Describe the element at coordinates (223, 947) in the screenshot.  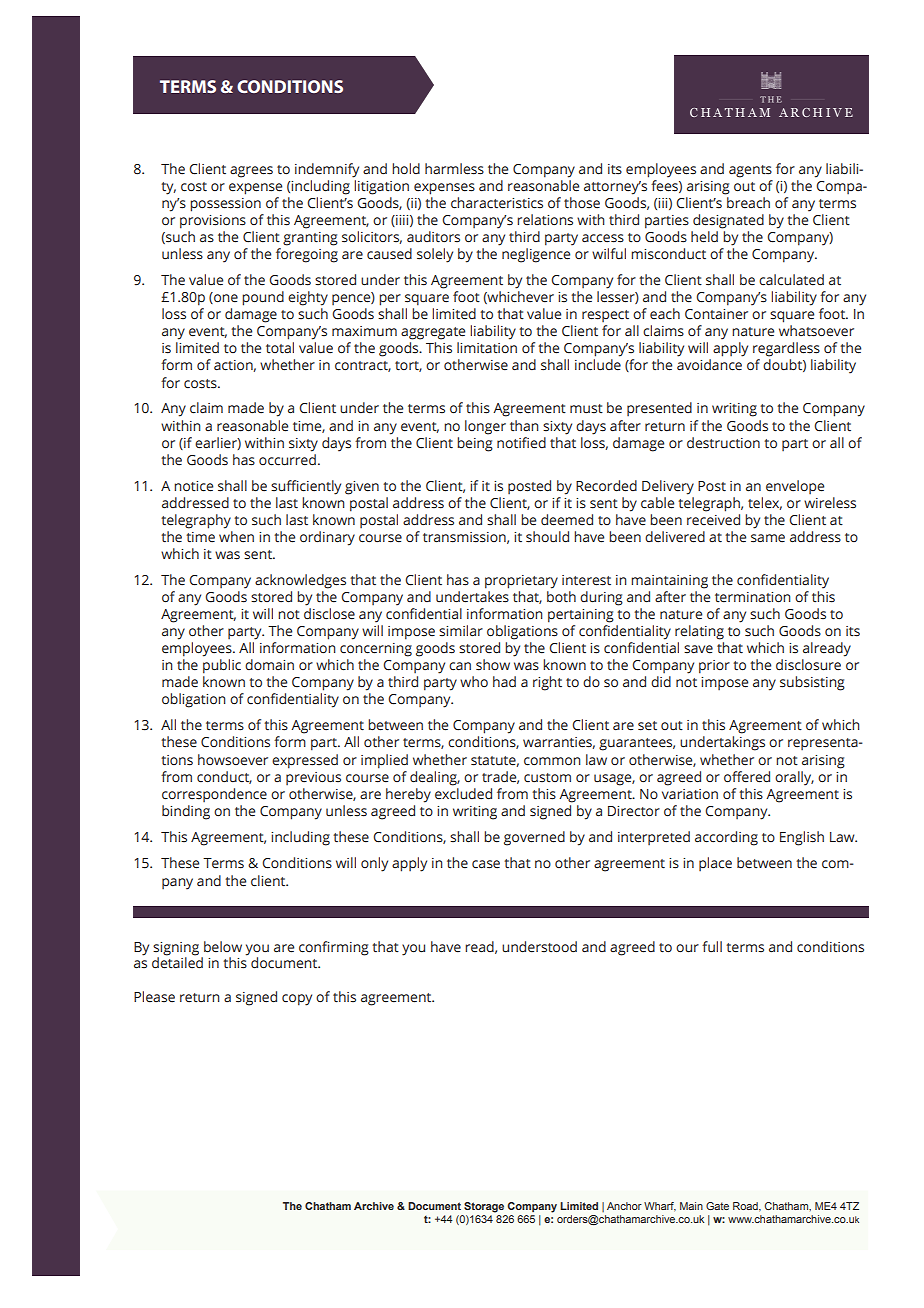
I see `below` at that location.
